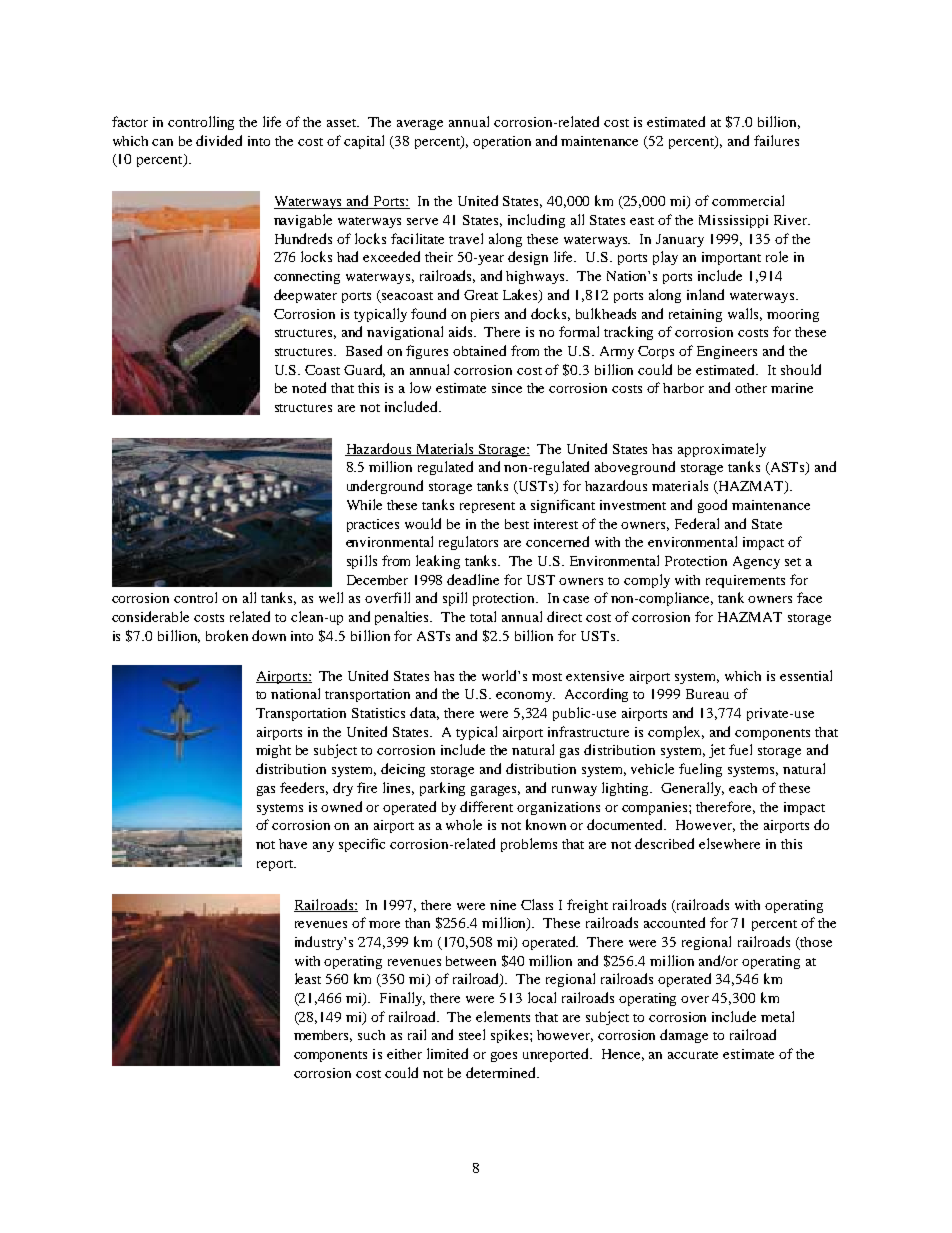  I want to click on operation, so click(502, 142).
